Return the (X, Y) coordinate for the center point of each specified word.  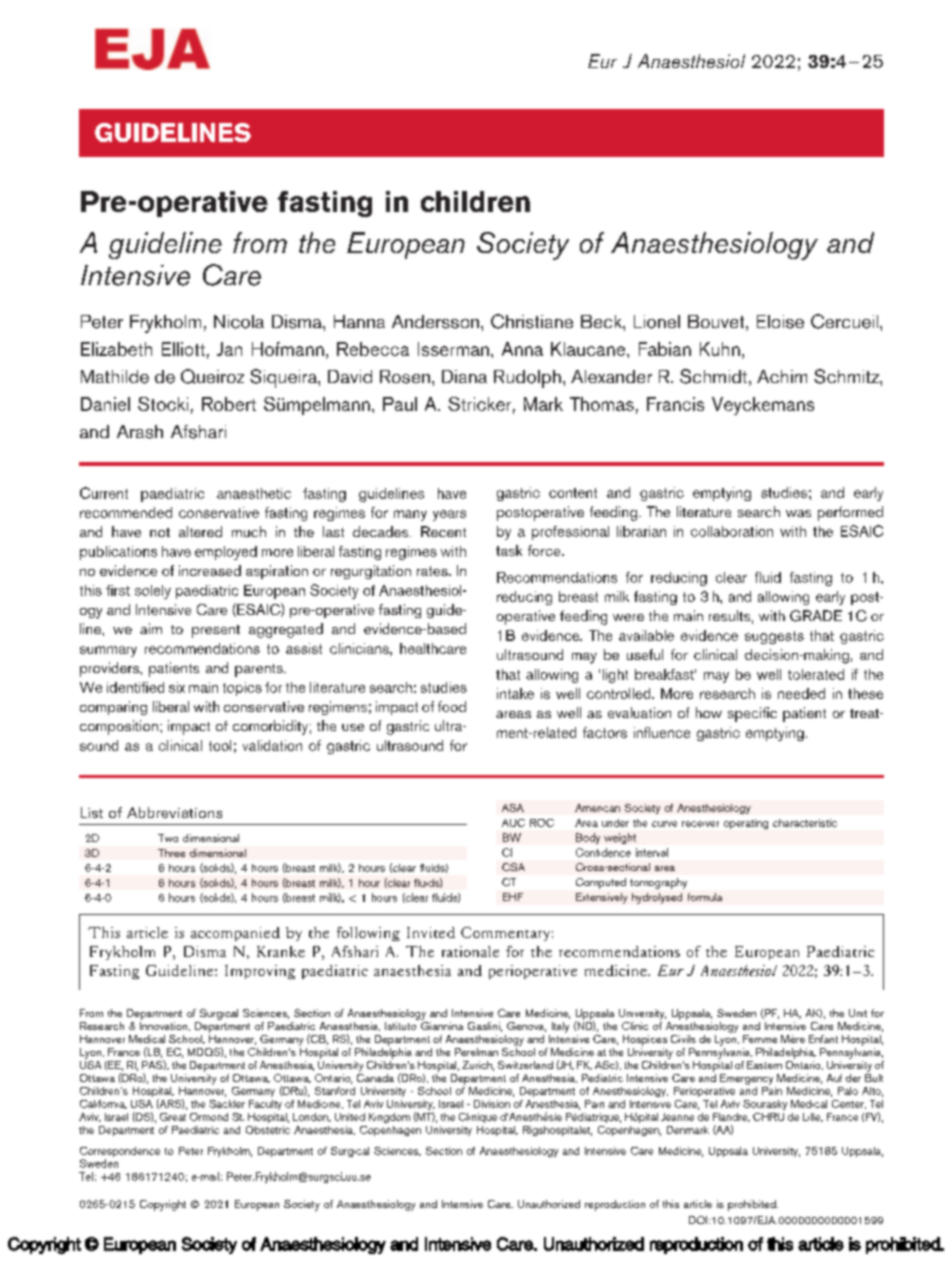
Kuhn (720, 349)
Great (173, 1117)
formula (705, 897)
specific (752, 714)
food (452, 706)
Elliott (183, 349)
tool (220, 745)
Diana (464, 376)
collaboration (732, 531)
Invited (431, 932)
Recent (443, 531)
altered (200, 531)
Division (492, 1104)
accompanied (235, 934)
